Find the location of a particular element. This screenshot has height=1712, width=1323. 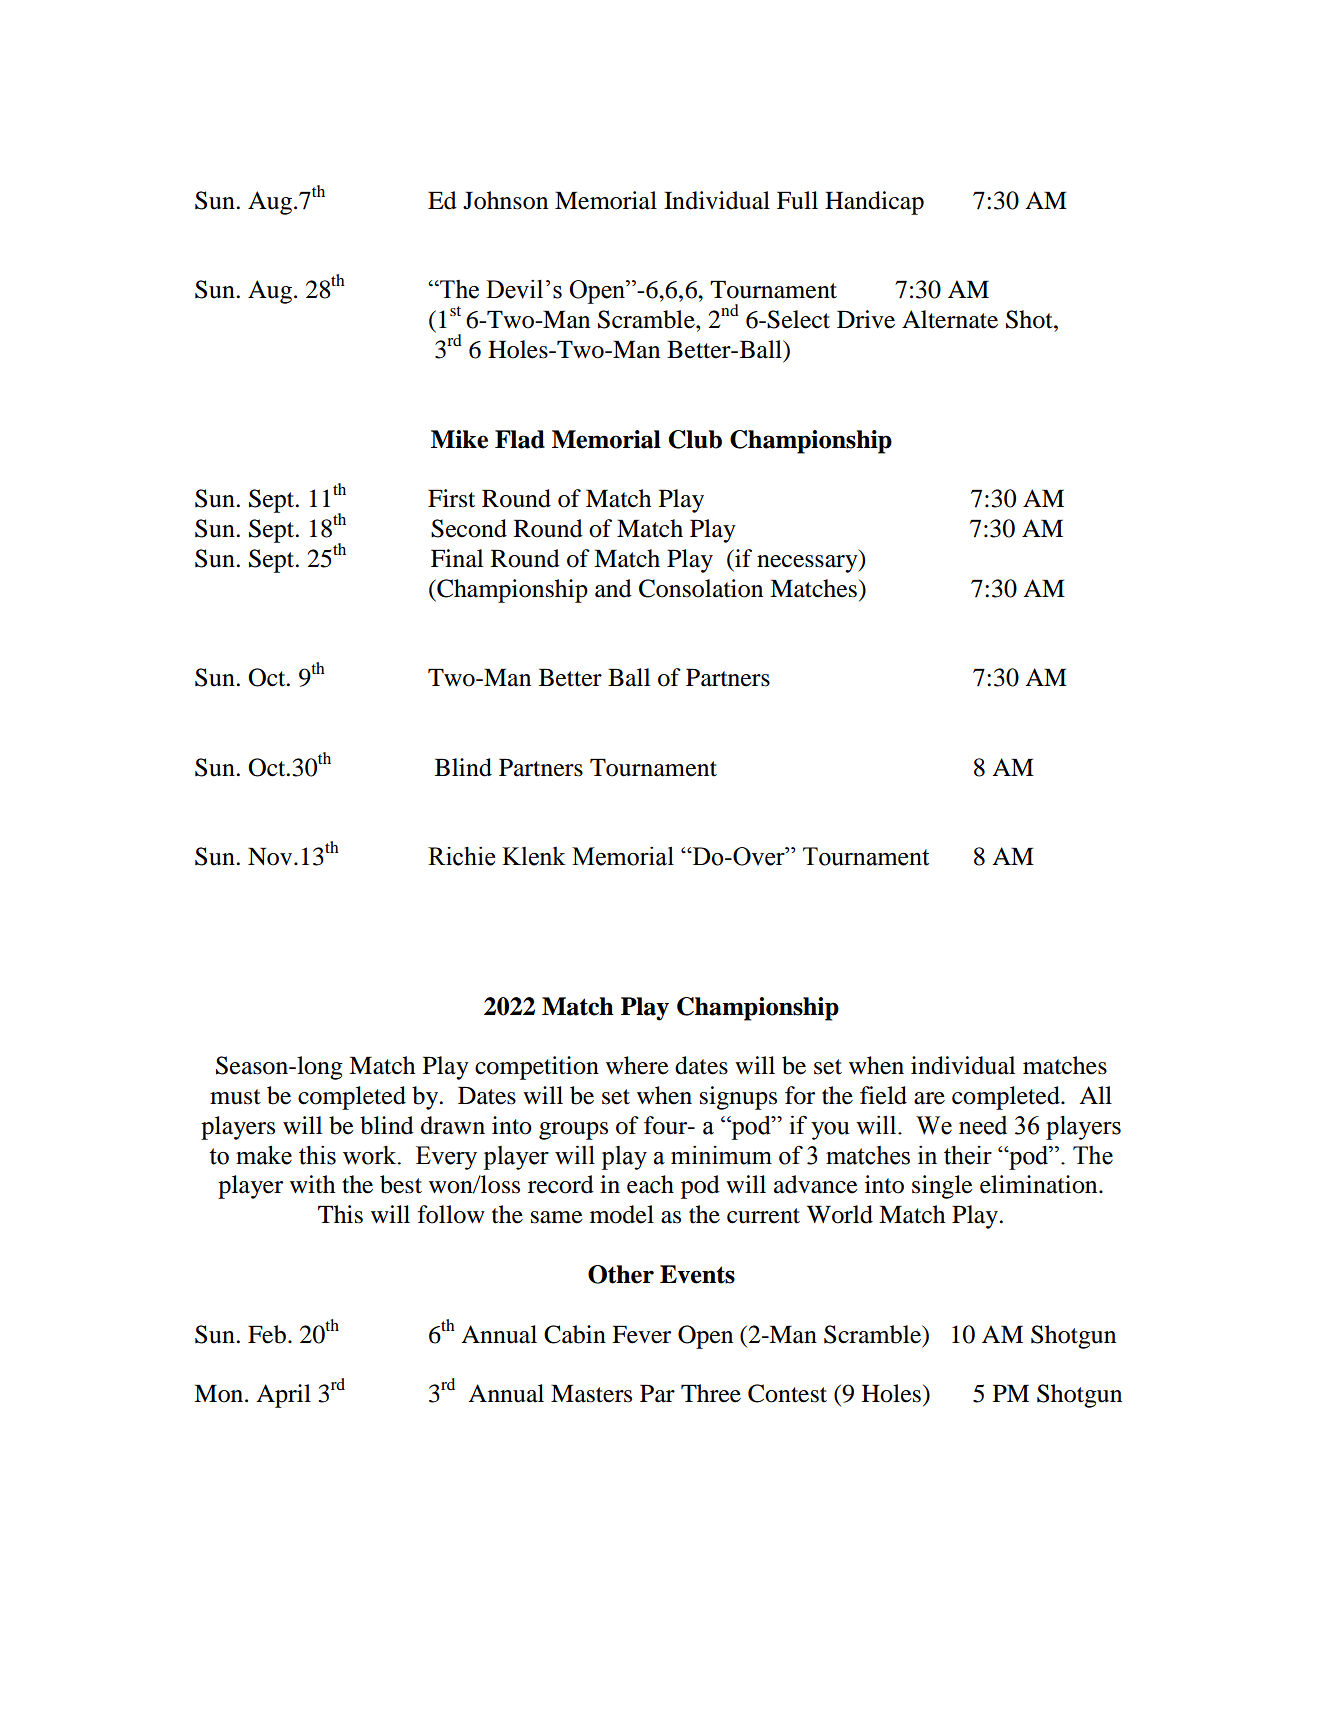

field is located at coordinates (883, 1095).
